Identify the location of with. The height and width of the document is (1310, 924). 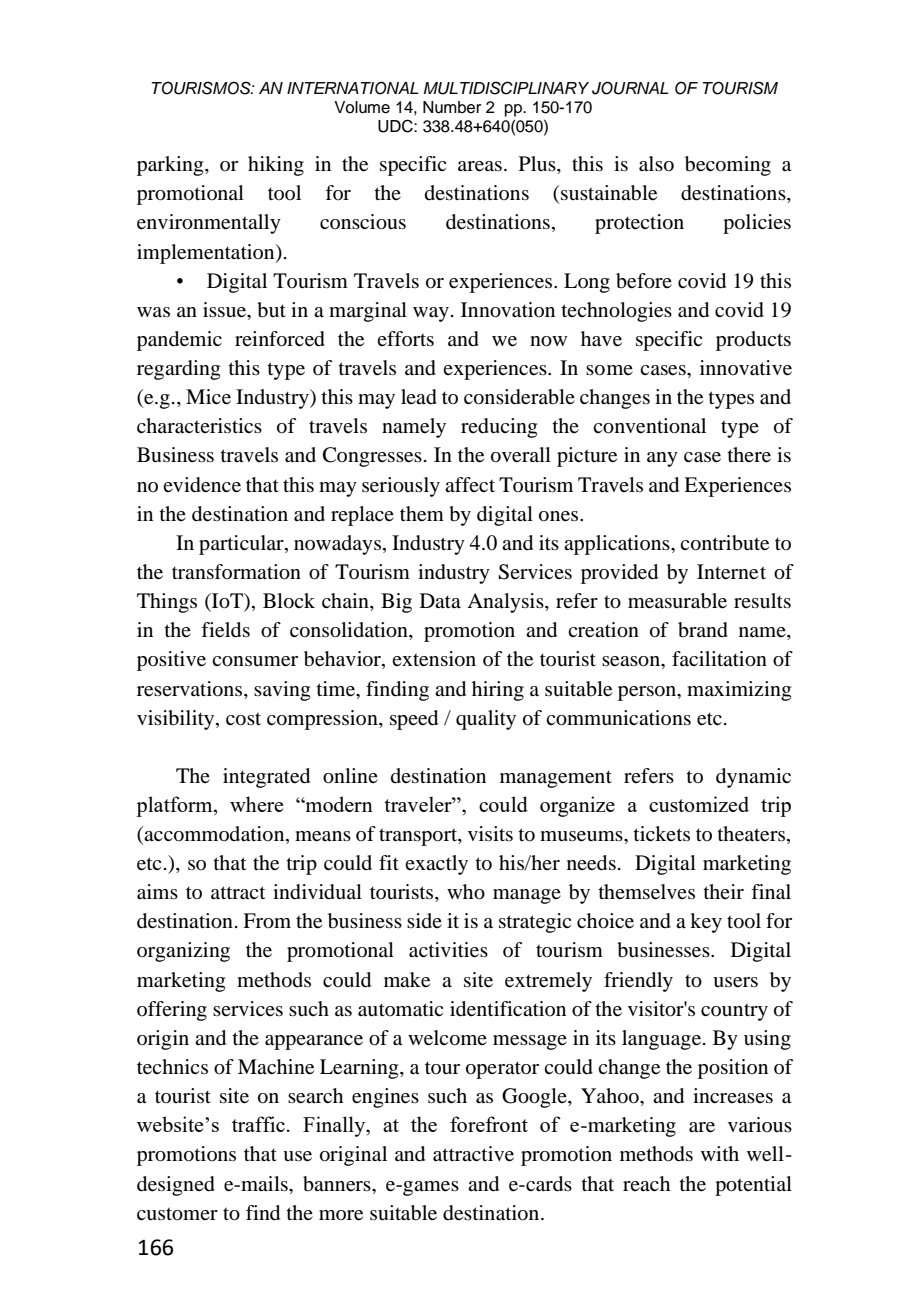
(720, 1153).
